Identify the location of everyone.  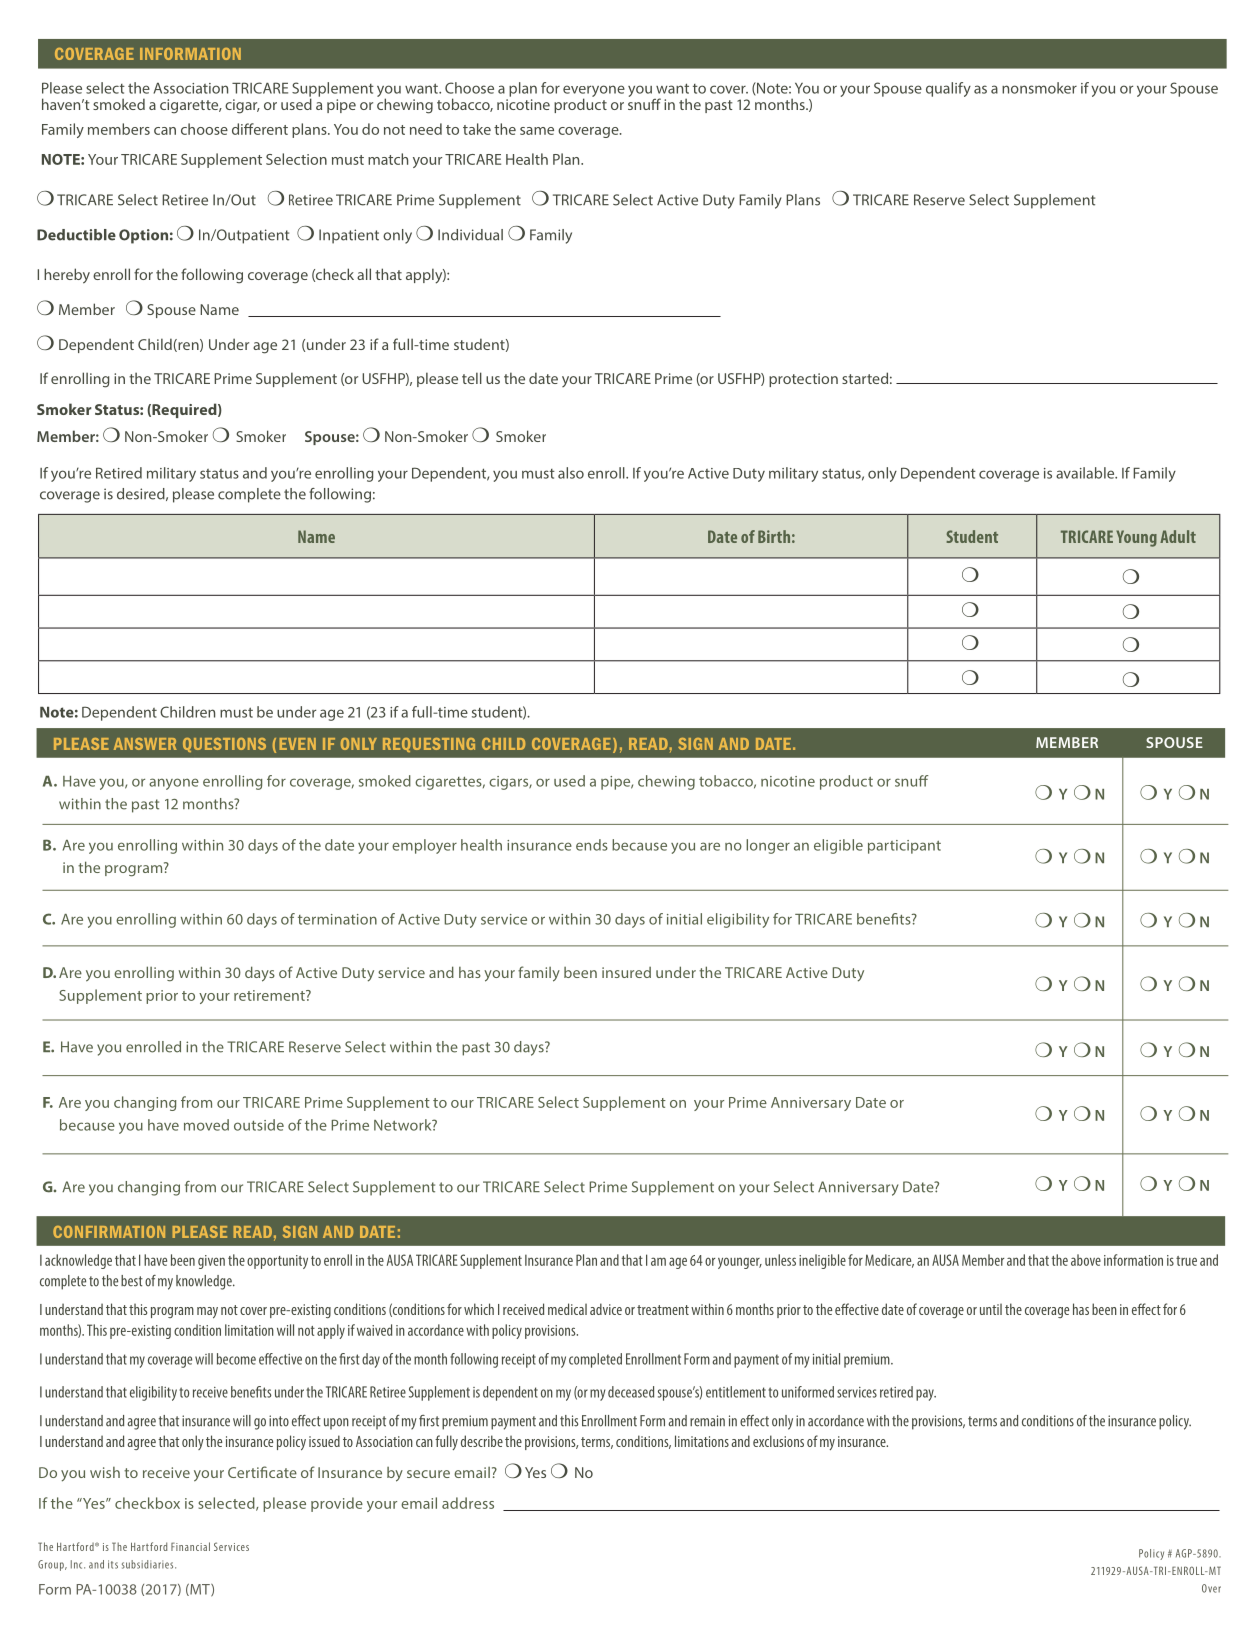
(594, 92).
